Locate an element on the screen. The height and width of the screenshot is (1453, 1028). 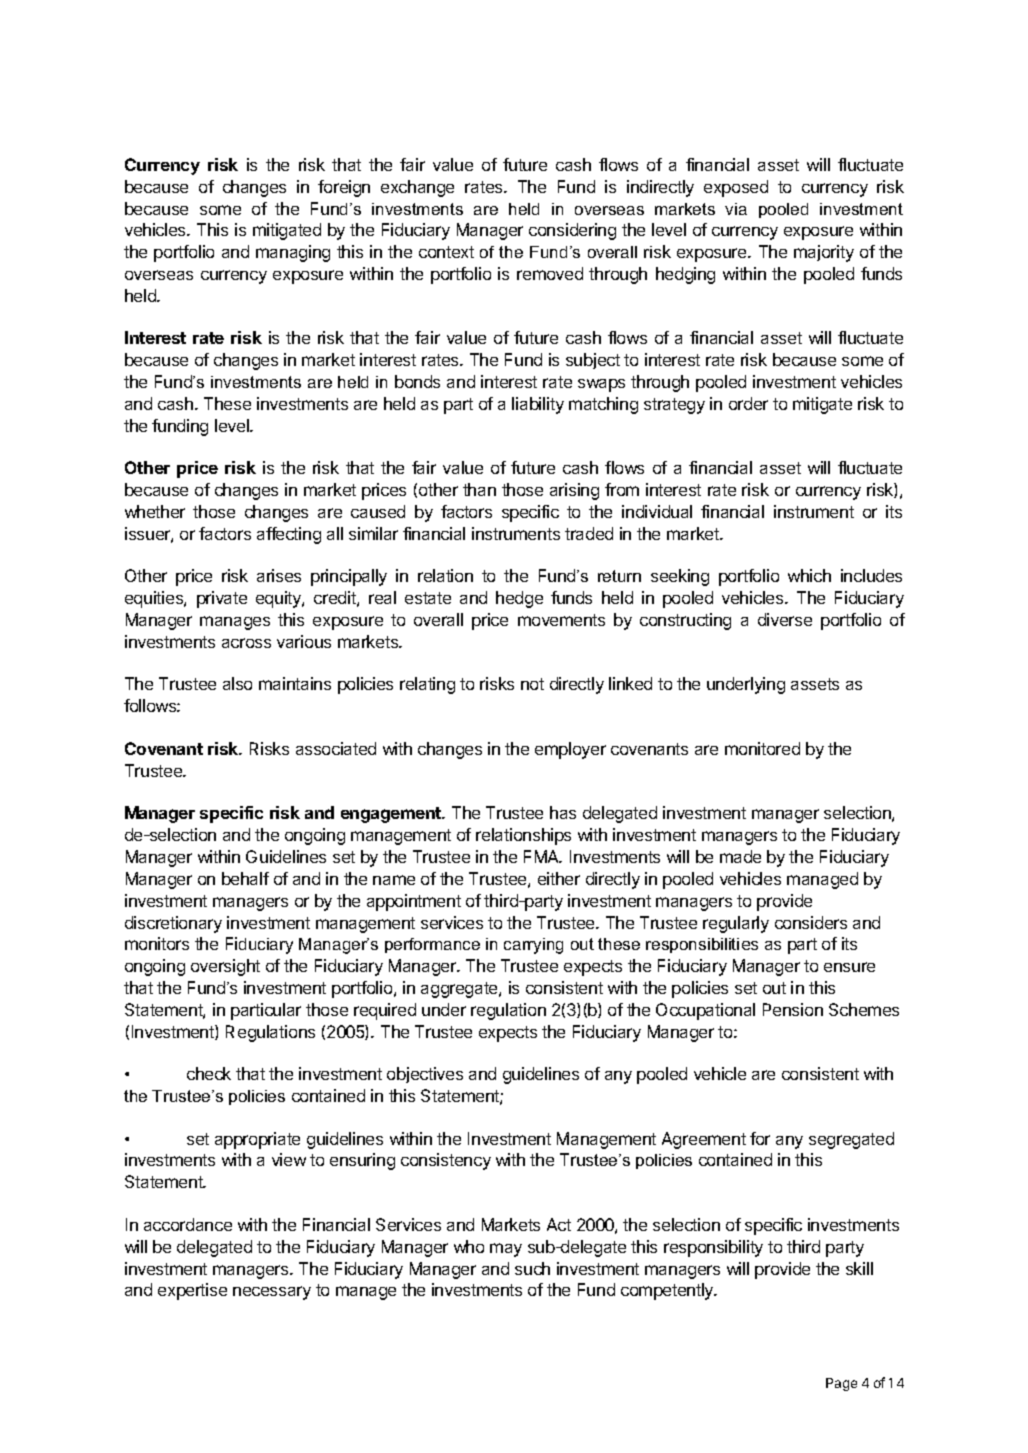
carrying is located at coordinates (533, 946).
